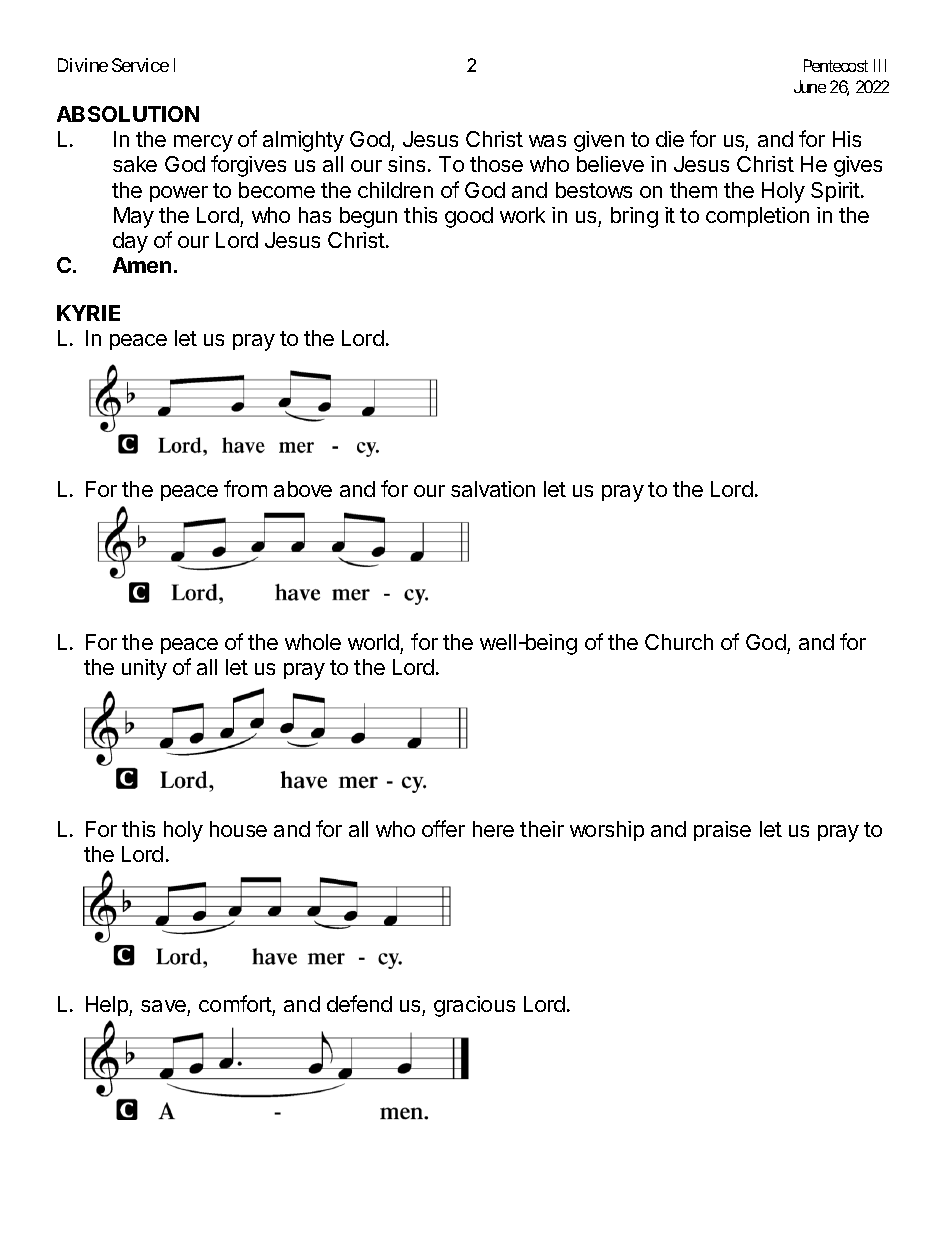  What do you see at coordinates (88, 313) in the page?
I see `KYRIE` at bounding box center [88, 313].
